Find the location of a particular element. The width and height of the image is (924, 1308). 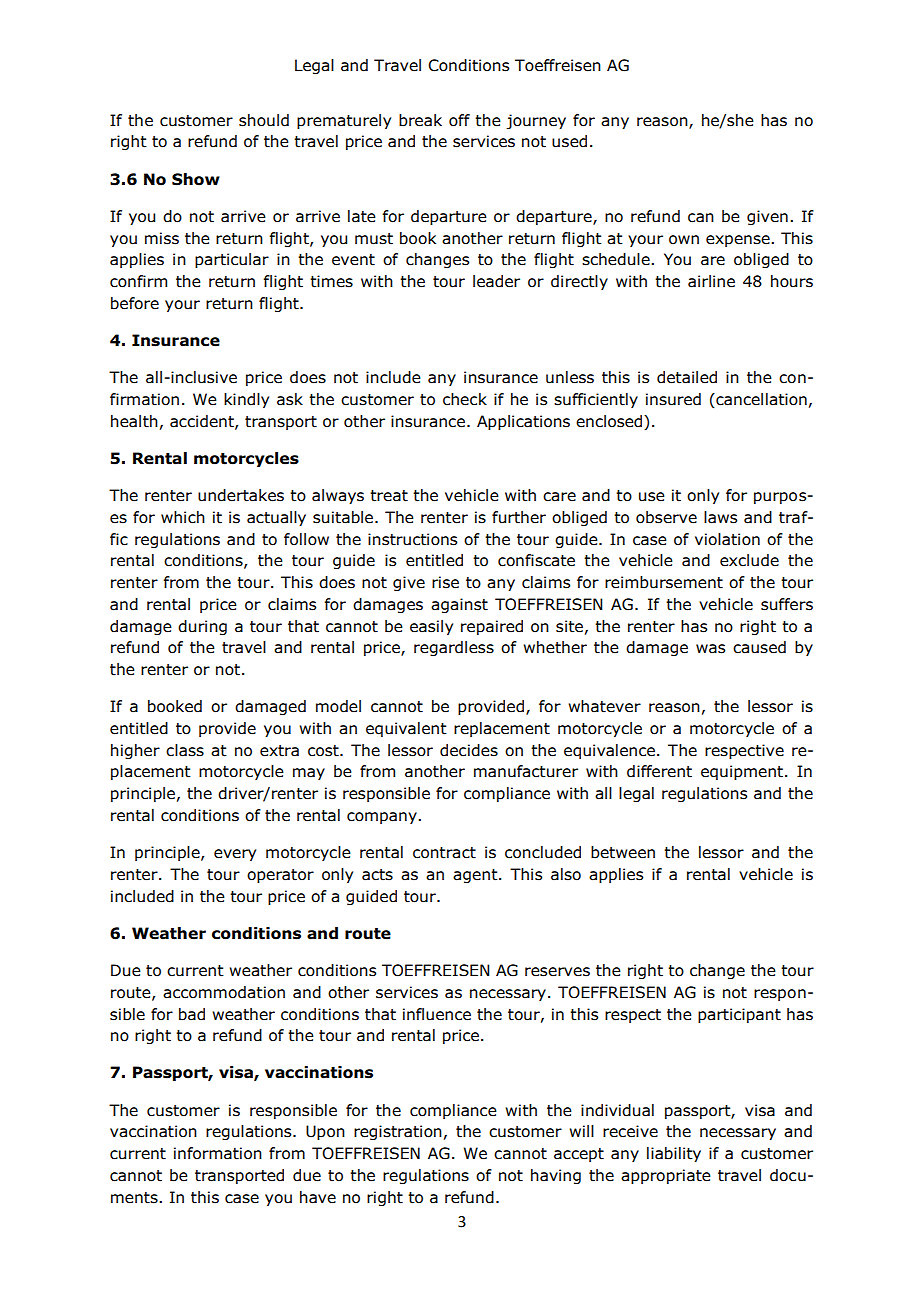

accommodation is located at coordinates (224, 992).
